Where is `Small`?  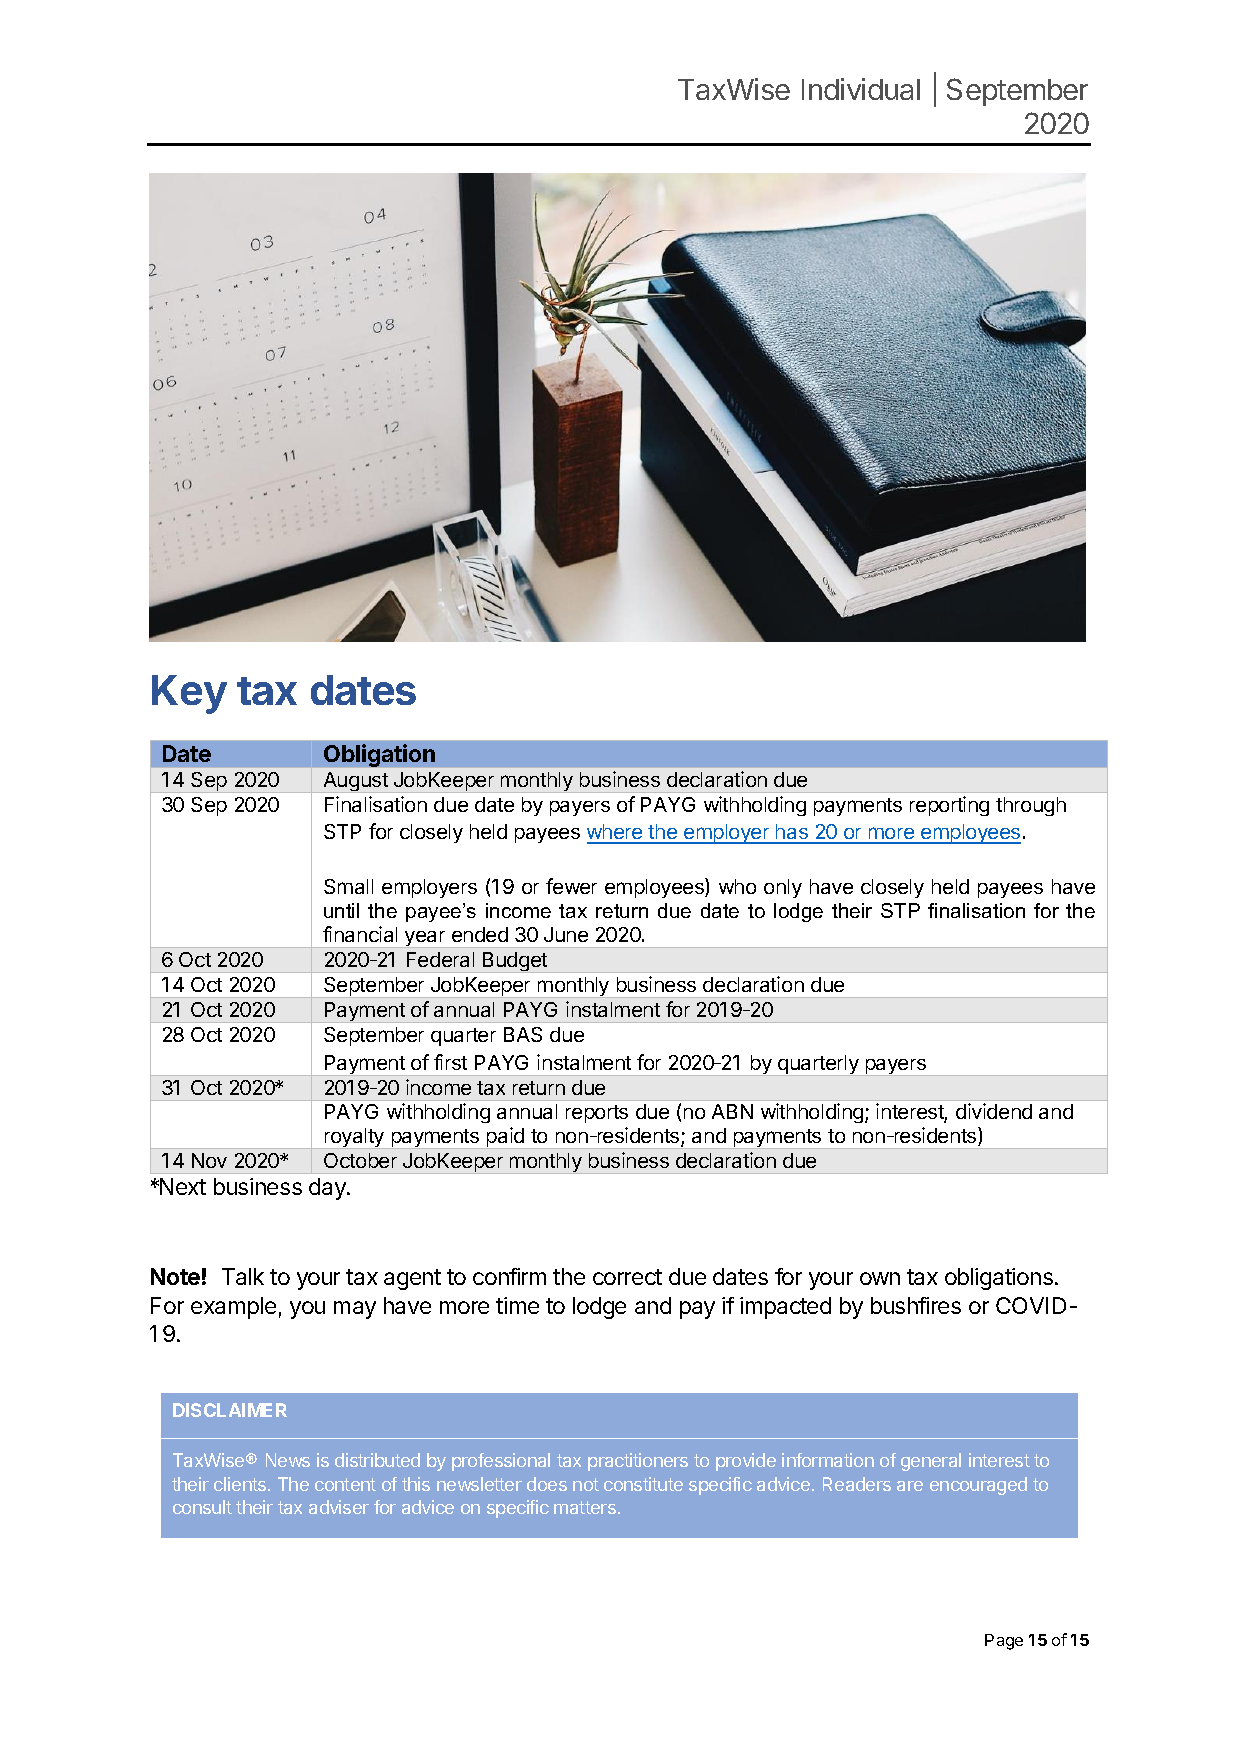 Small is located at coordinates (348, 886).
